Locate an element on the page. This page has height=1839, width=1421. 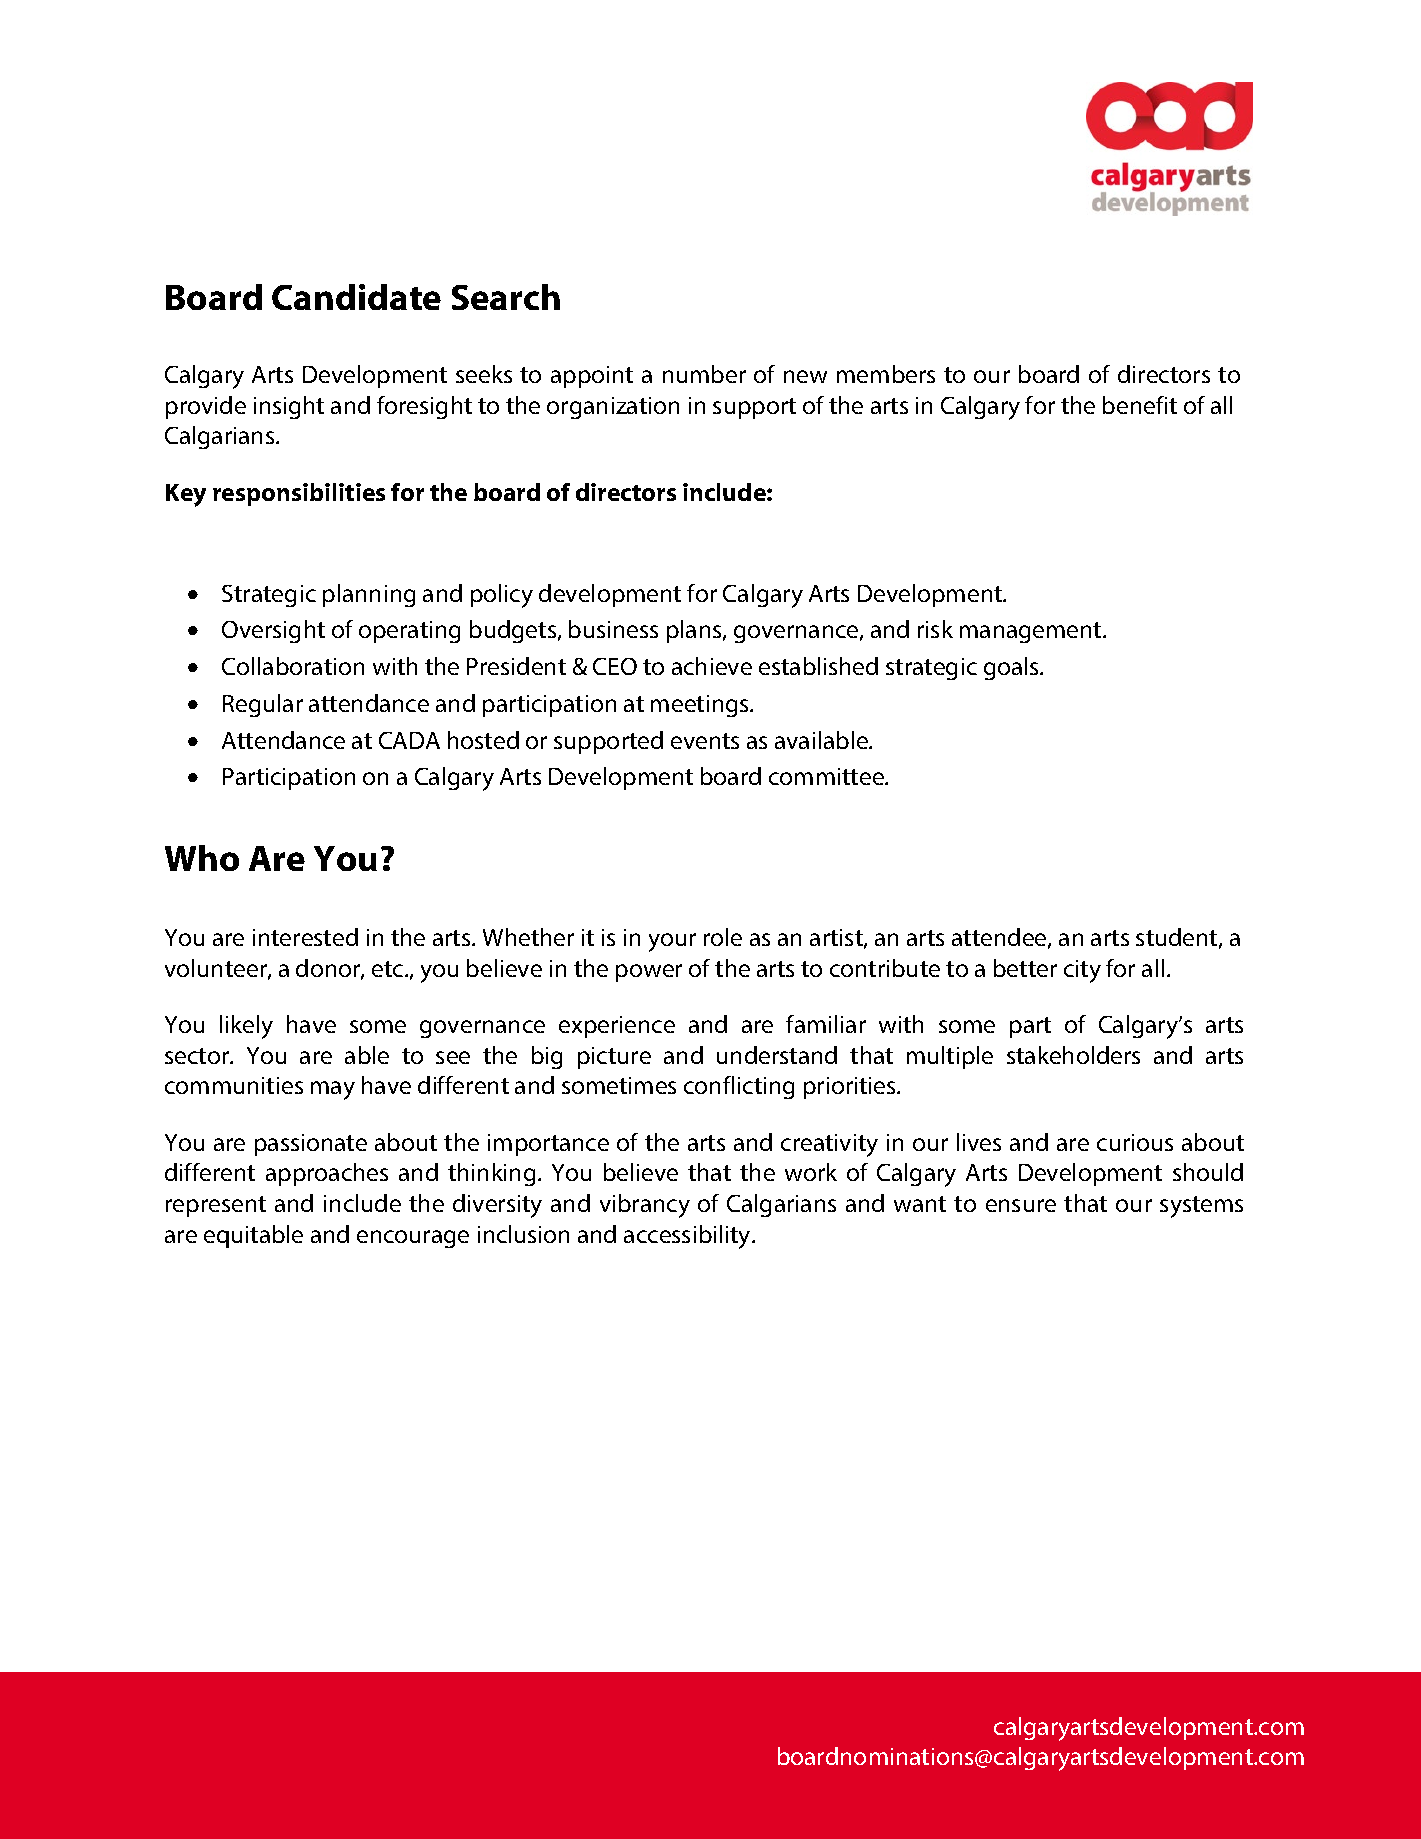
approaches is located at coordinates (327, 1174).
